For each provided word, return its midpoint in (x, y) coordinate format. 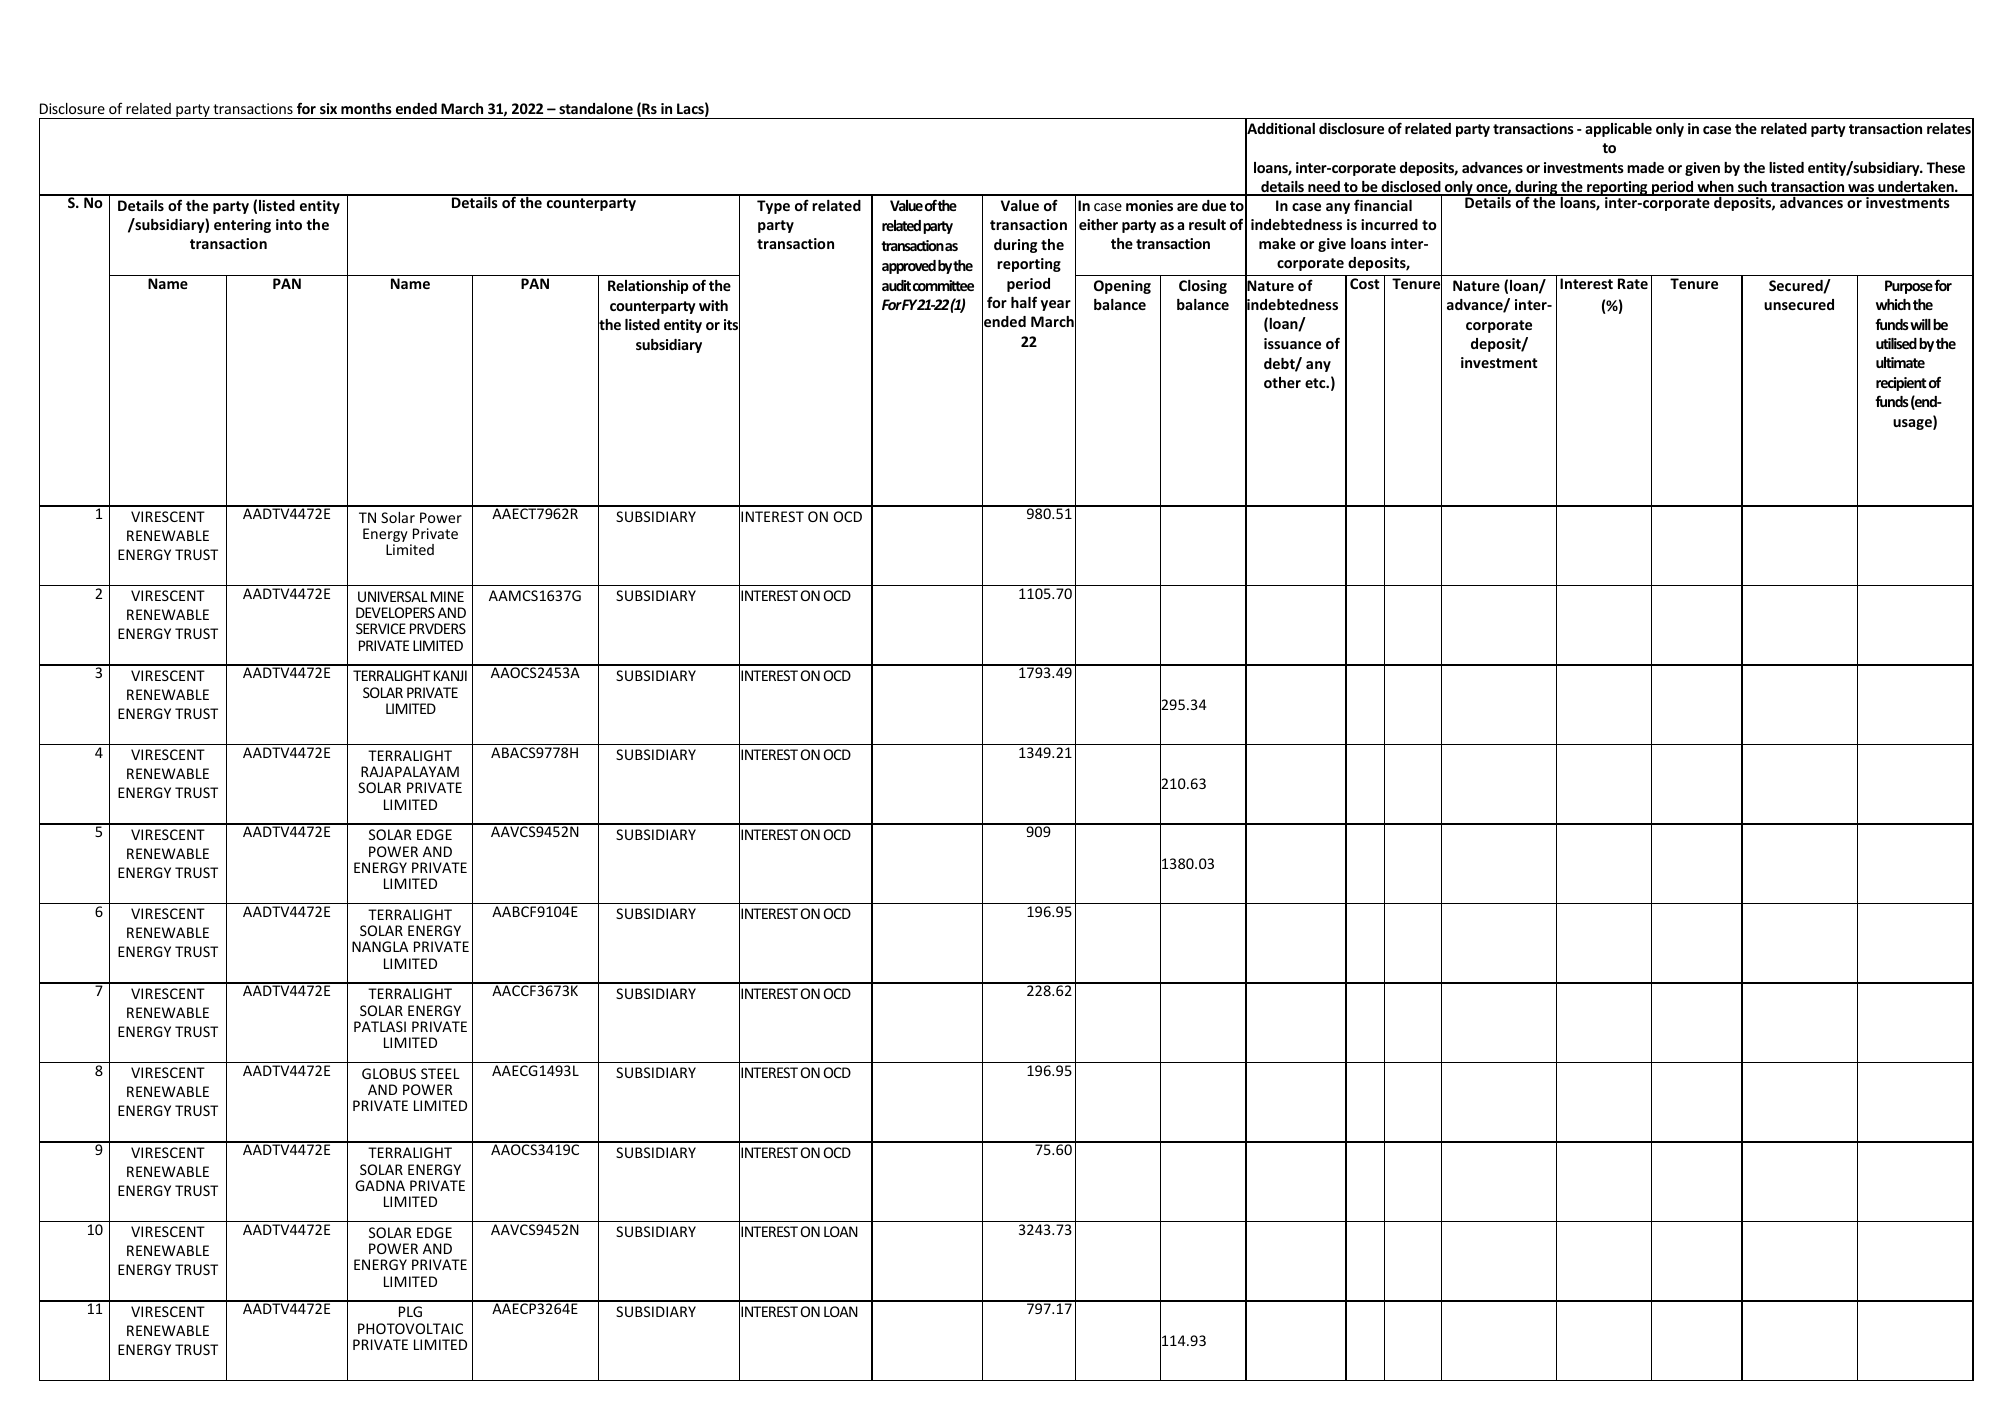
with (713, 305)
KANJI (450, 675)
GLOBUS (389, 1073)
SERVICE (381, 628)
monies (1149, 205)
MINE (447, 596)
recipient (1901, 384)
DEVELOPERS (395, 612)
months (366, 108)
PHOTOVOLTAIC (410, 1328)
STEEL (440, 1073)
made (1645, 167)
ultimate (1900, 362)
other (1282, 382)
